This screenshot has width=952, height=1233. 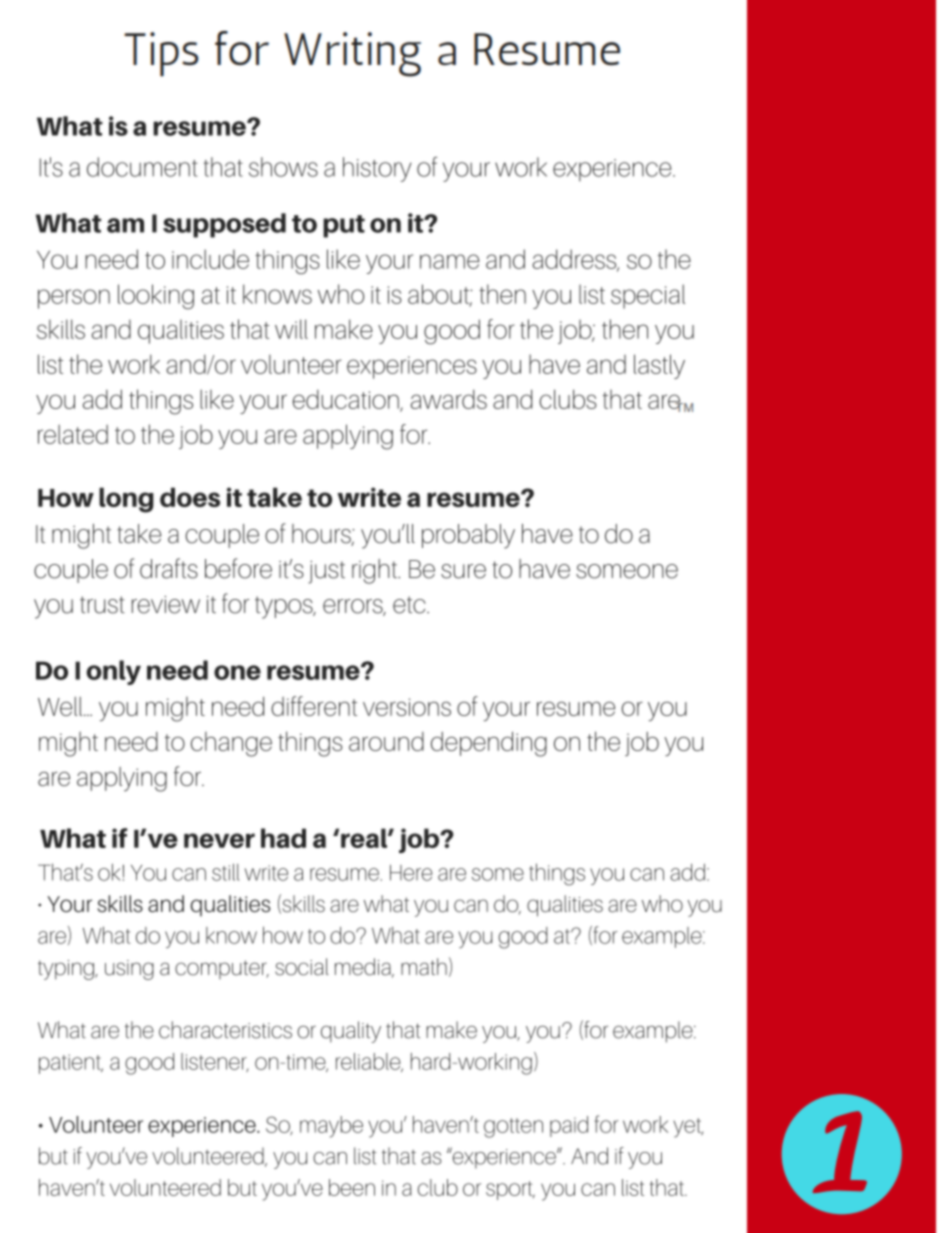 I want to click on been, so click(x=352, y=1187).
